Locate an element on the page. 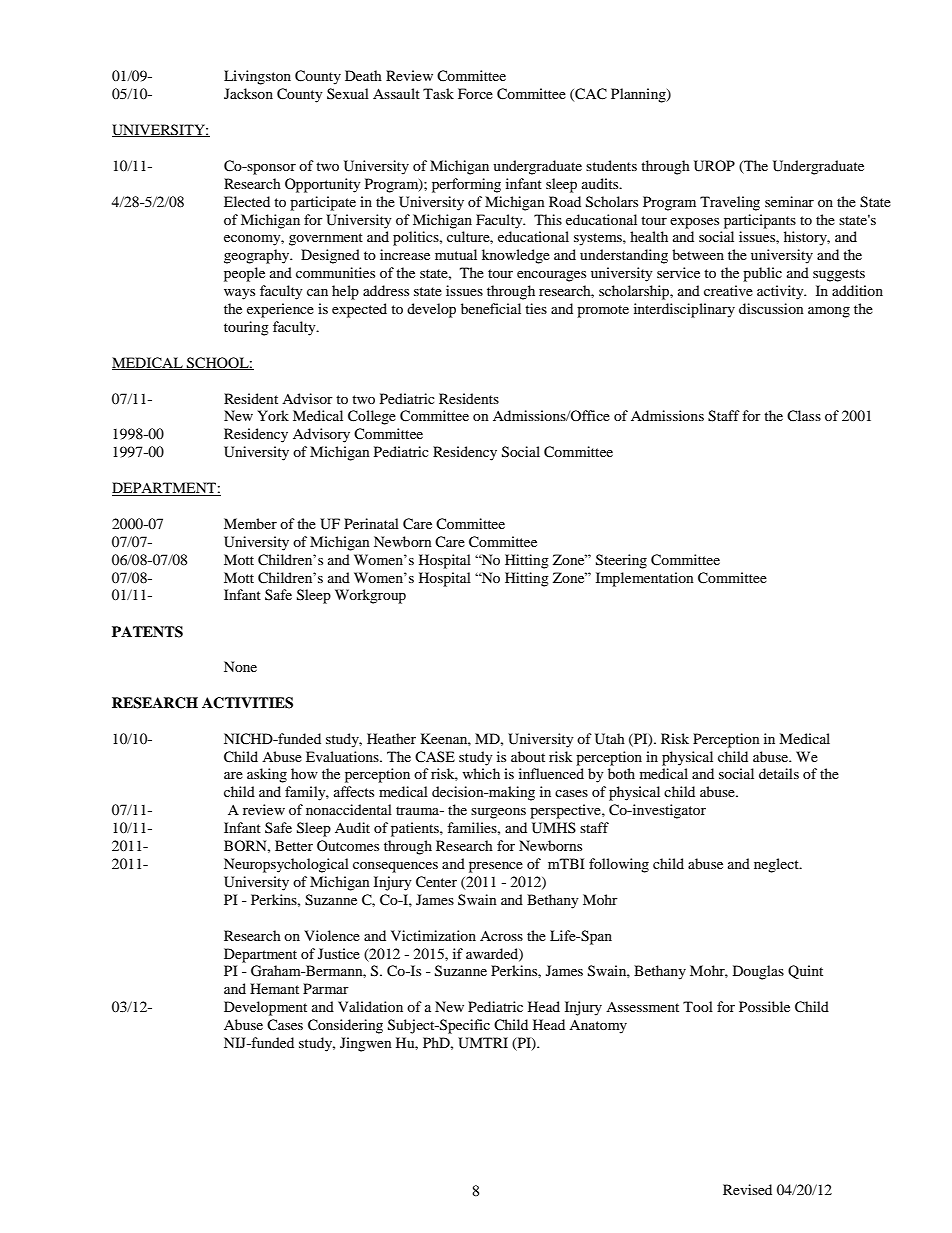 The image size is (952, 1233). None is located at coordinates (240, 666).
